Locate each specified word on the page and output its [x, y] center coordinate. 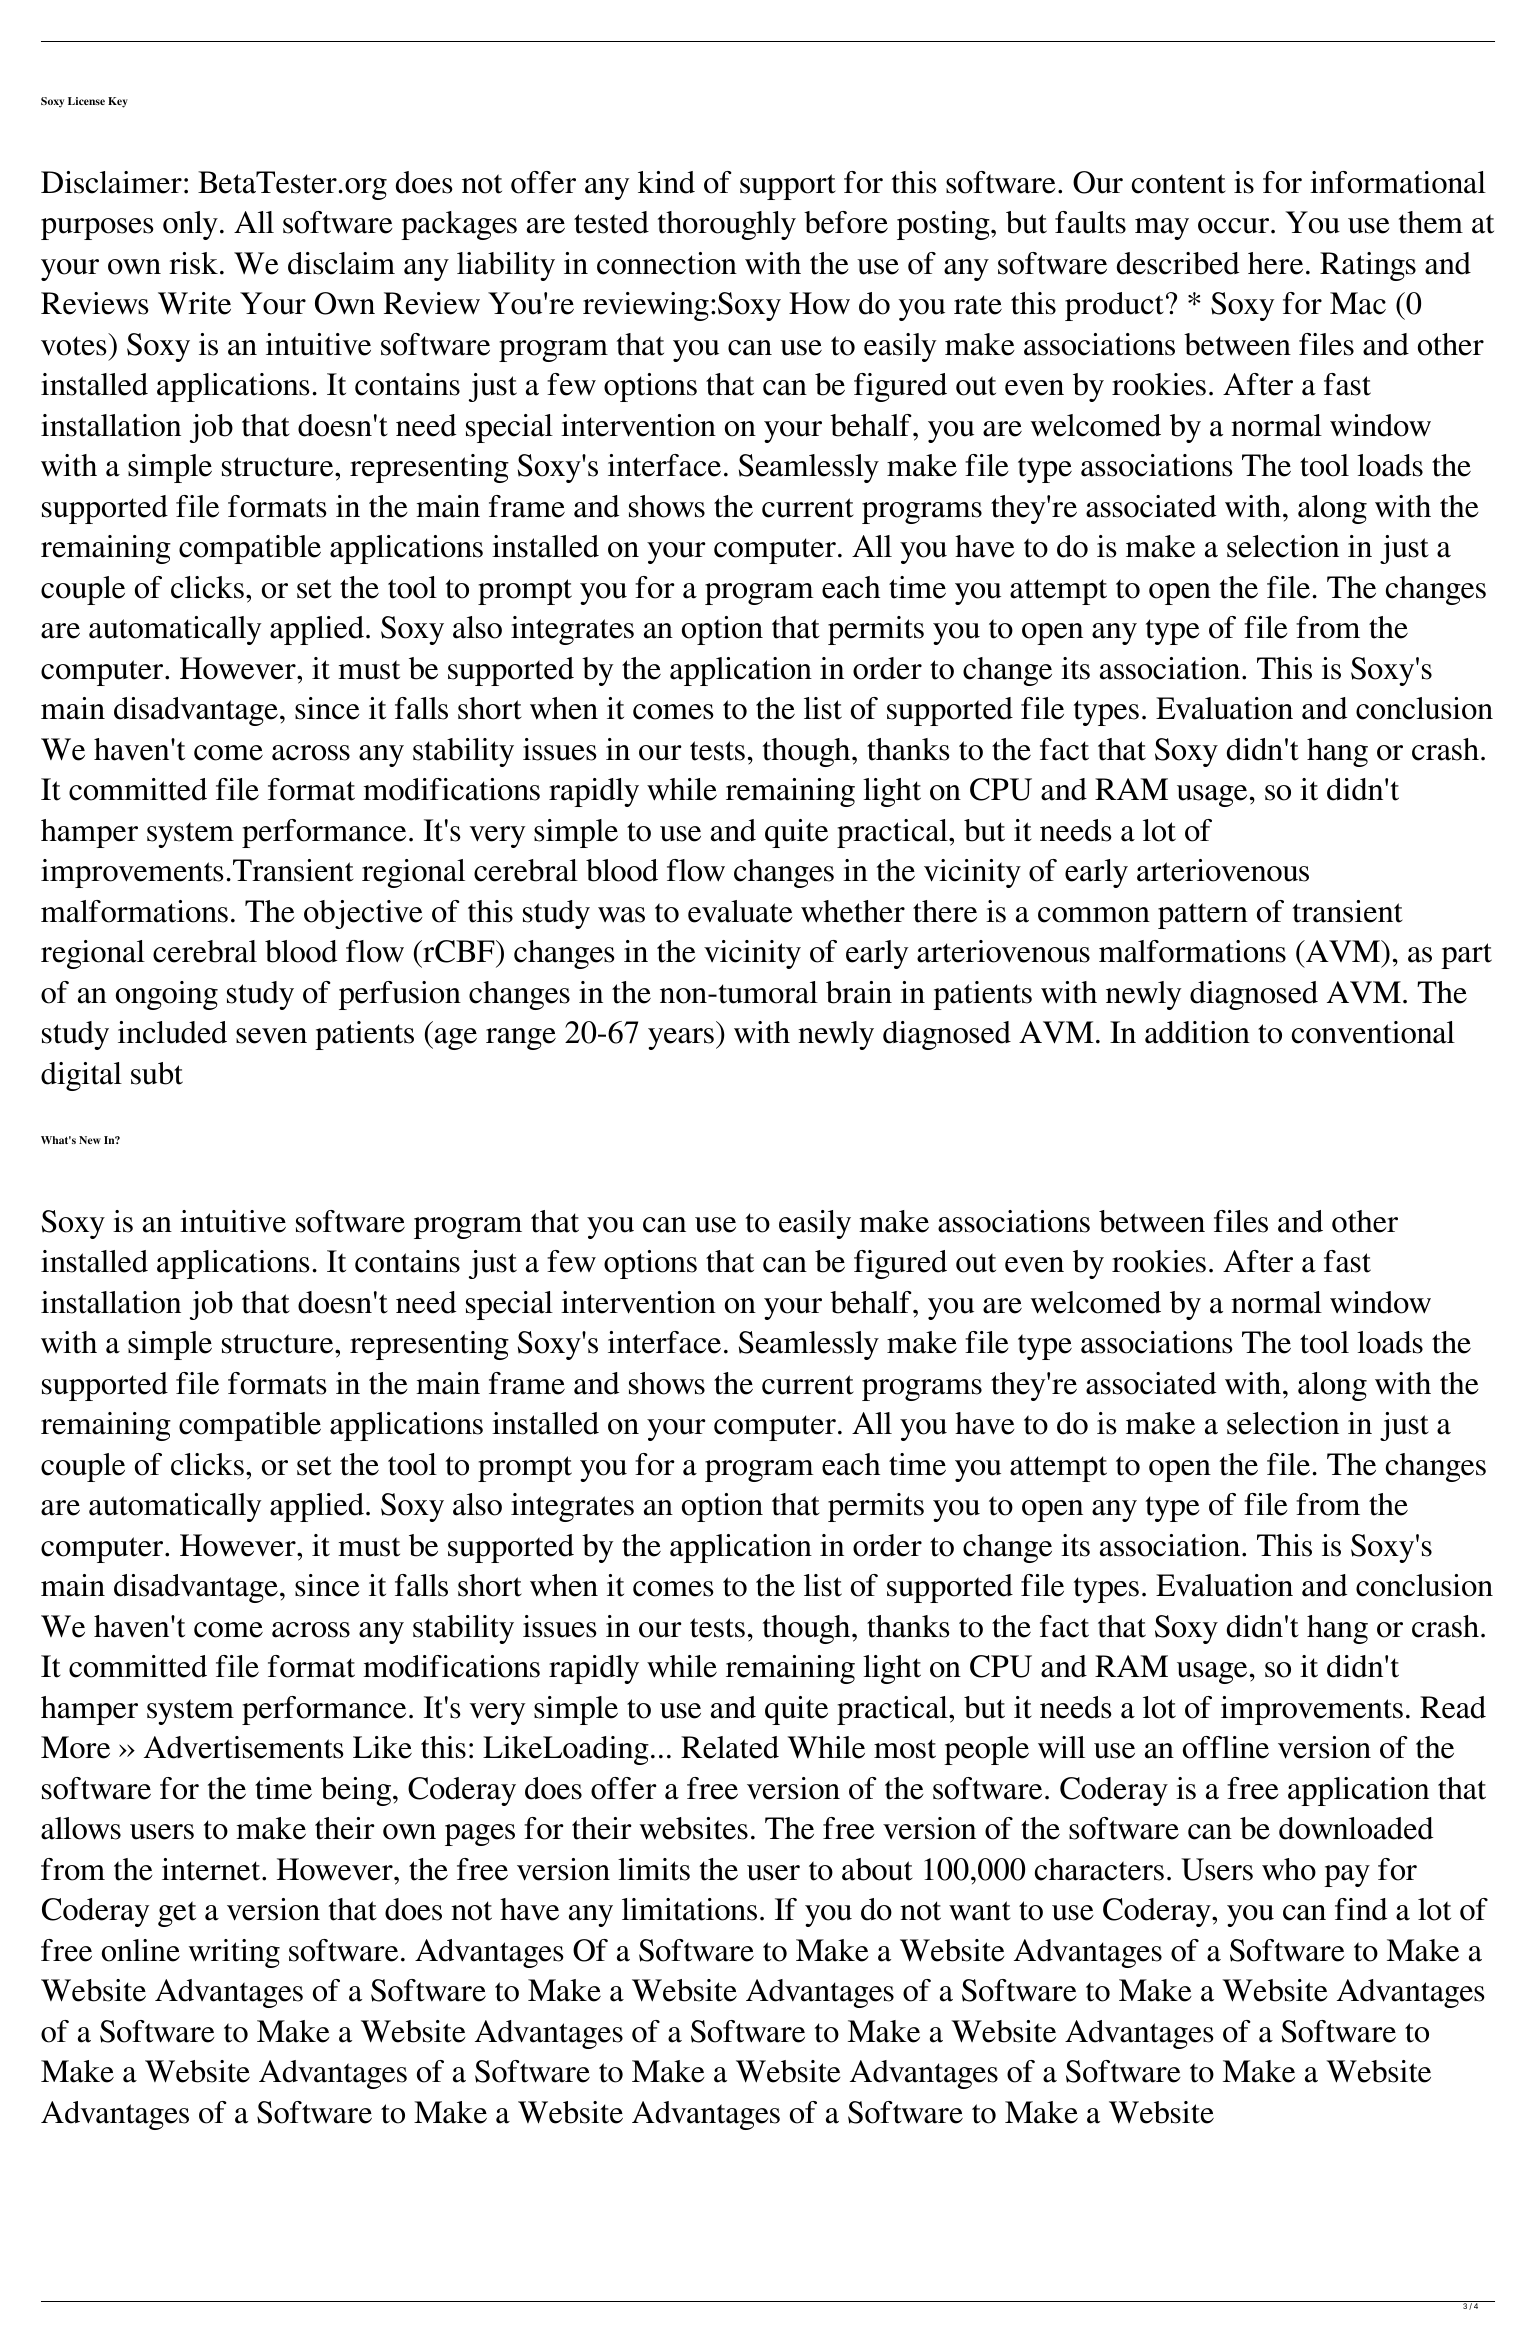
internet [212, 1869]
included [172, 1032]
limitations [689, 1909]
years [681, 1039]
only [190, 225]
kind [666, 182]
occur [1235, 226]
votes [74, 346]
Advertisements [244, 1747]
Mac [1358, 303]
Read [1453, 1707]
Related [730, 1747]
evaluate [740, 911]
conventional [1373, 1032]
